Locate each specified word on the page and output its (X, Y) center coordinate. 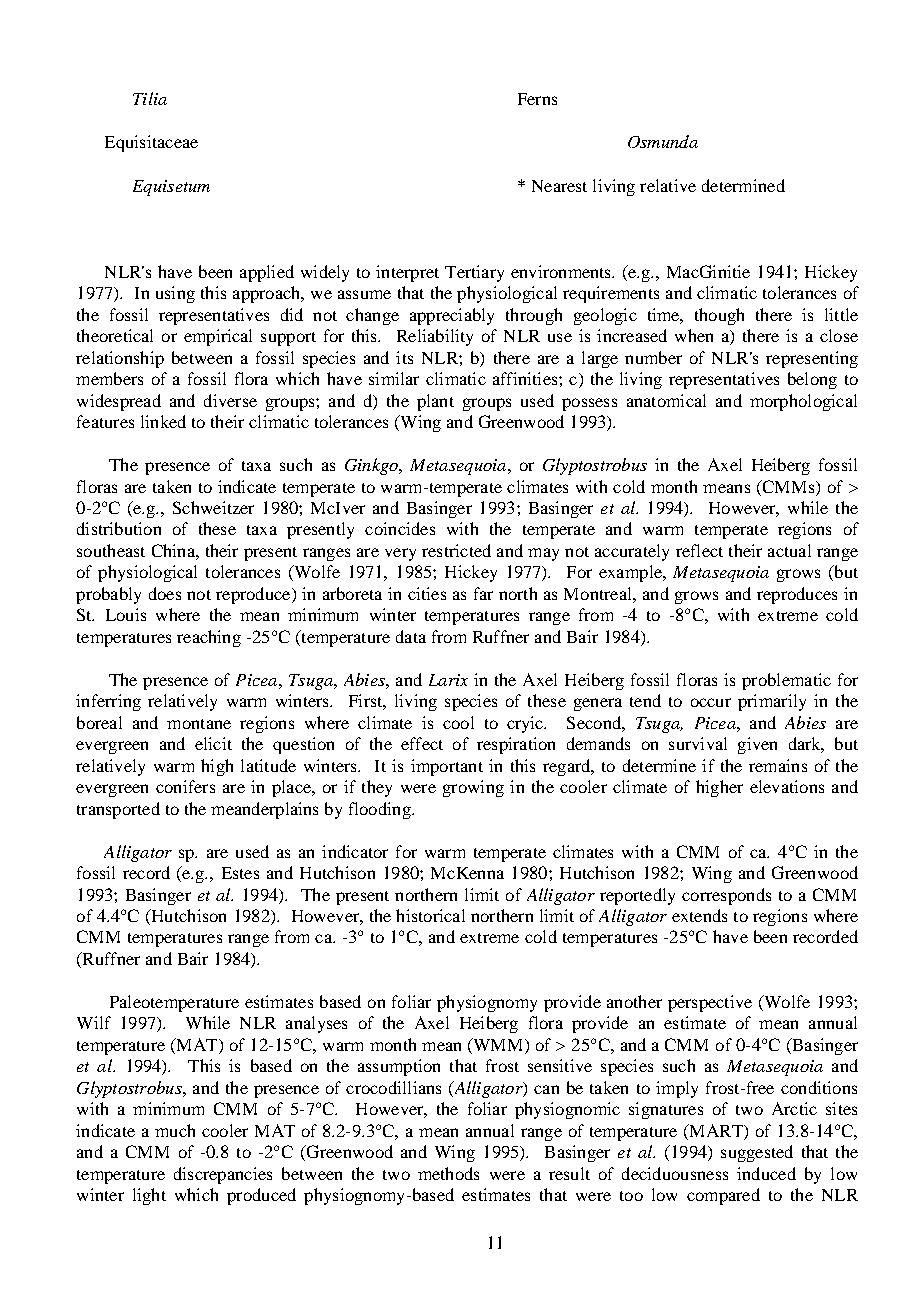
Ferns (537, 99)
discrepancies (223, 1175)
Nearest (559, 186)
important (447, 767)
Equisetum (171, 188)
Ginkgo (372, 466)
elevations (787, 786)
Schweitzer (213, 507)
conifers (185, 786)
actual (789, 550)
